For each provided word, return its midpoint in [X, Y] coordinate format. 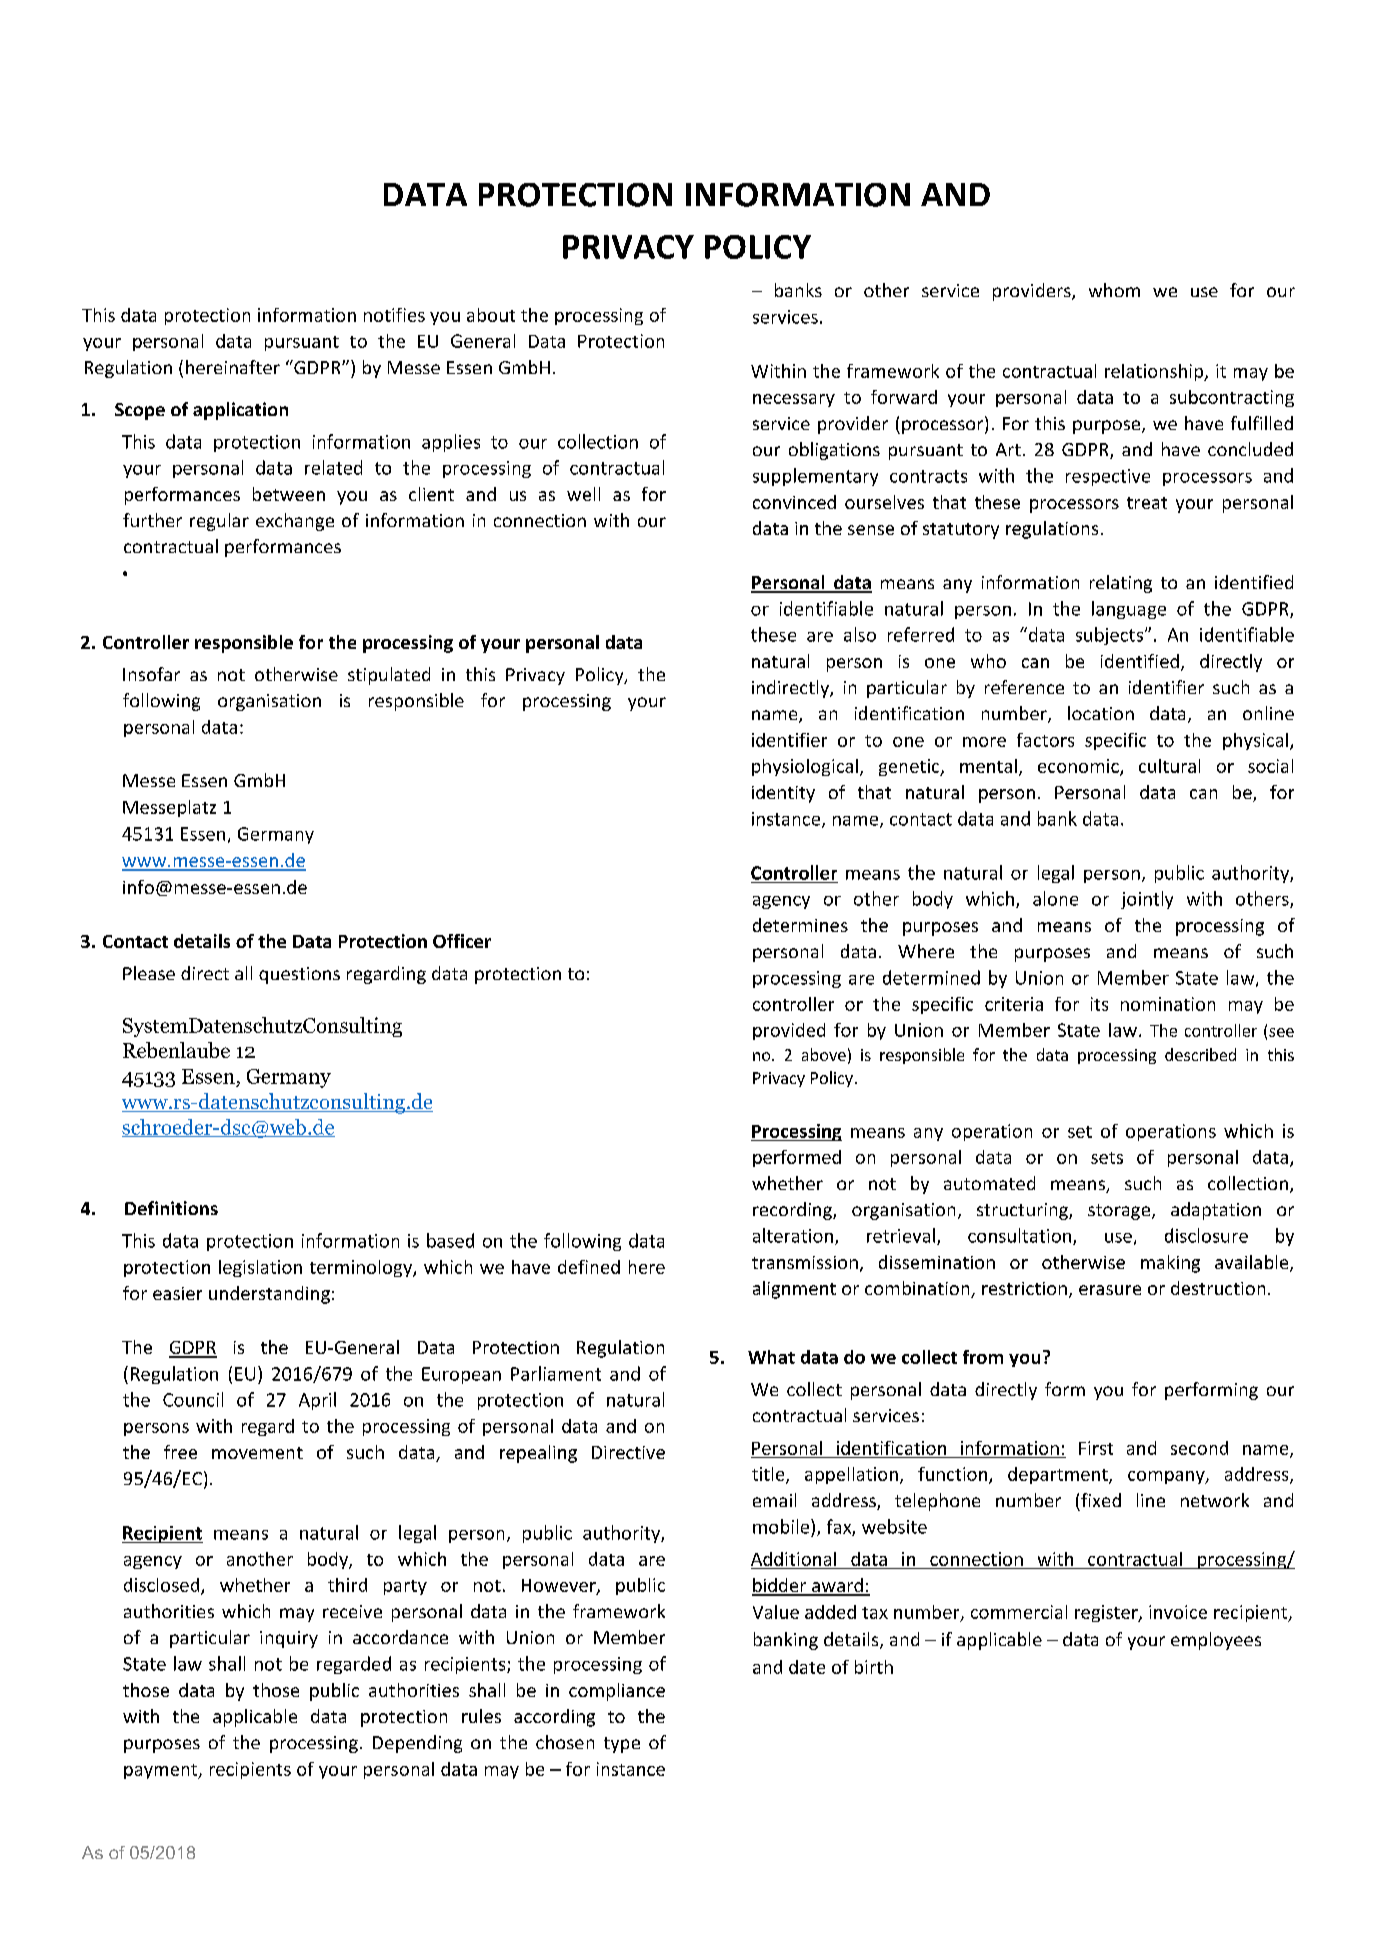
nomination [1168, 1004]
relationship [1155, 372]
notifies [394, 315]
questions [299, 975]
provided [789, 1031]
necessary [794, 400]
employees [1216, 1641]
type [622, 1745]
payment [162, 1771]
